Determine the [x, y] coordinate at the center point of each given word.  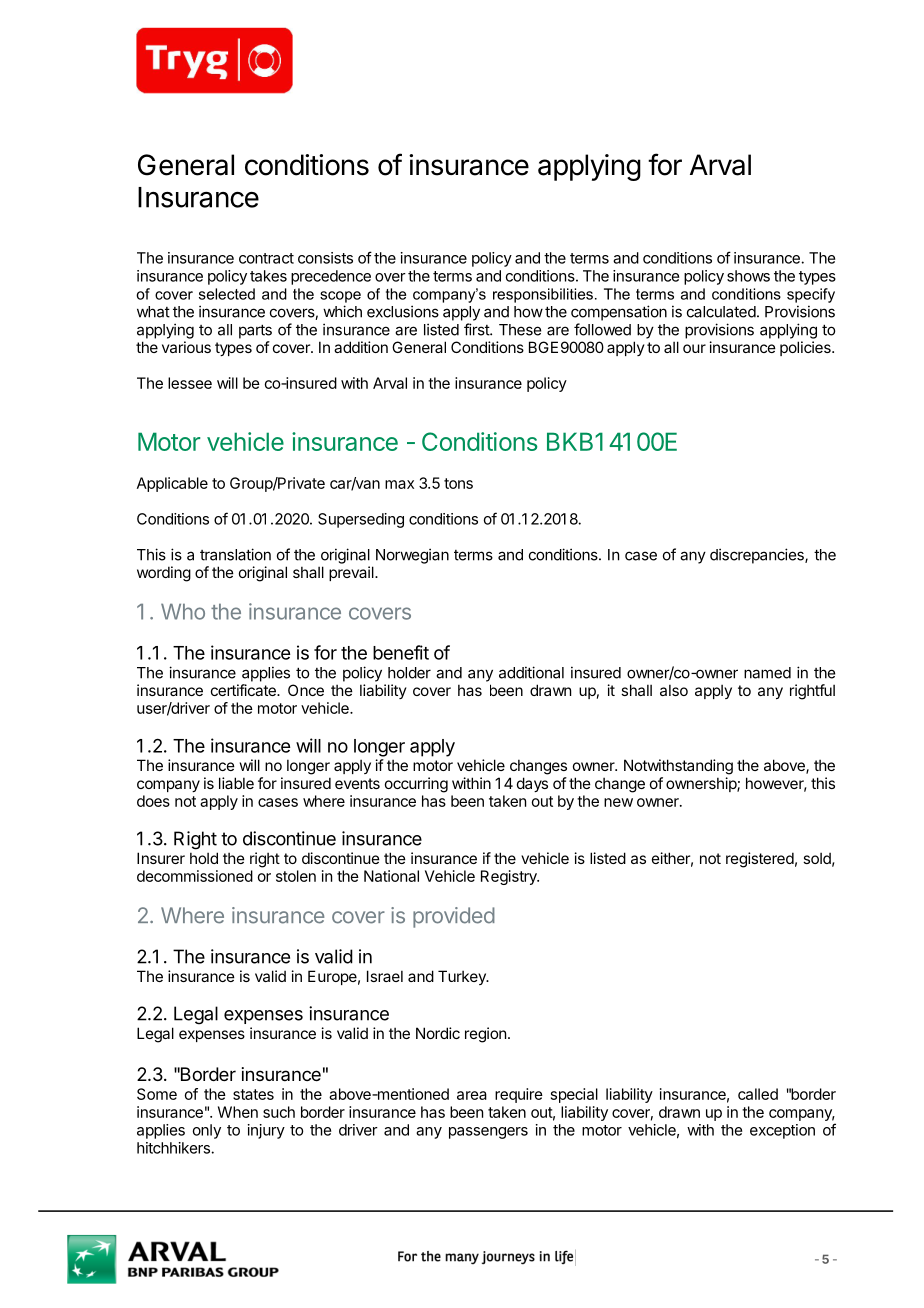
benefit [401, 652]
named [767, 673]
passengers [488, 1133]
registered [760, 860]
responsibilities [543, 295]
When [238, 1112]
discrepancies [758, 556]
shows [748, 276]
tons [458, 483]
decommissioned [195, 876]
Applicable [172, 484]
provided [454, 917]
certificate [244, 690]
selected [227, 294]
